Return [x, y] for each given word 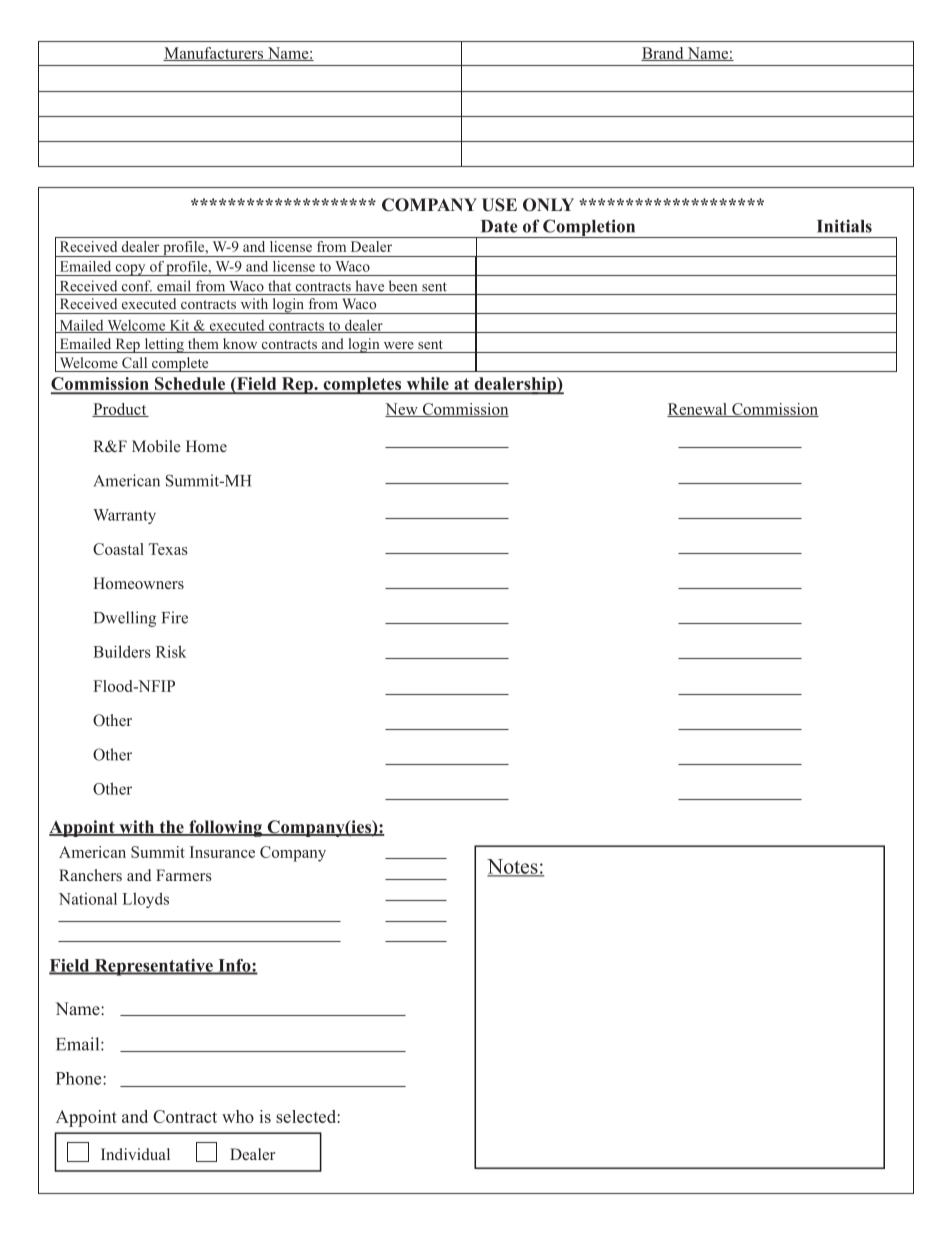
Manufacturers [214, 54]
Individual [135, 1154]
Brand [663, 54]
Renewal [698, 410]
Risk [171, 651]
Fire [175, 617]
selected [307, 1116]
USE [499, 205]
